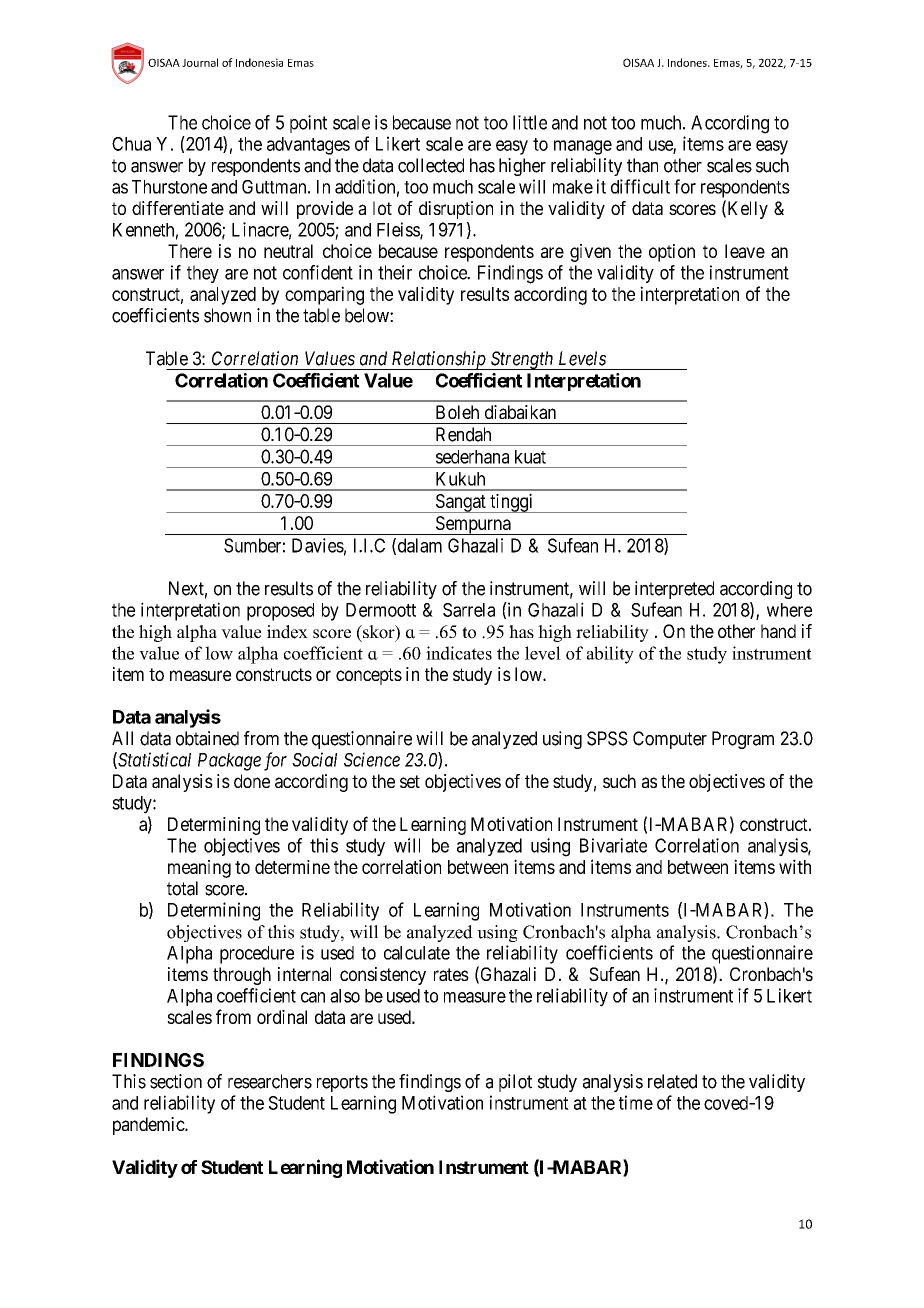  What do you see at coordinates (795, 866) in the image?
I see `with` at bounding box center [795, 866].
